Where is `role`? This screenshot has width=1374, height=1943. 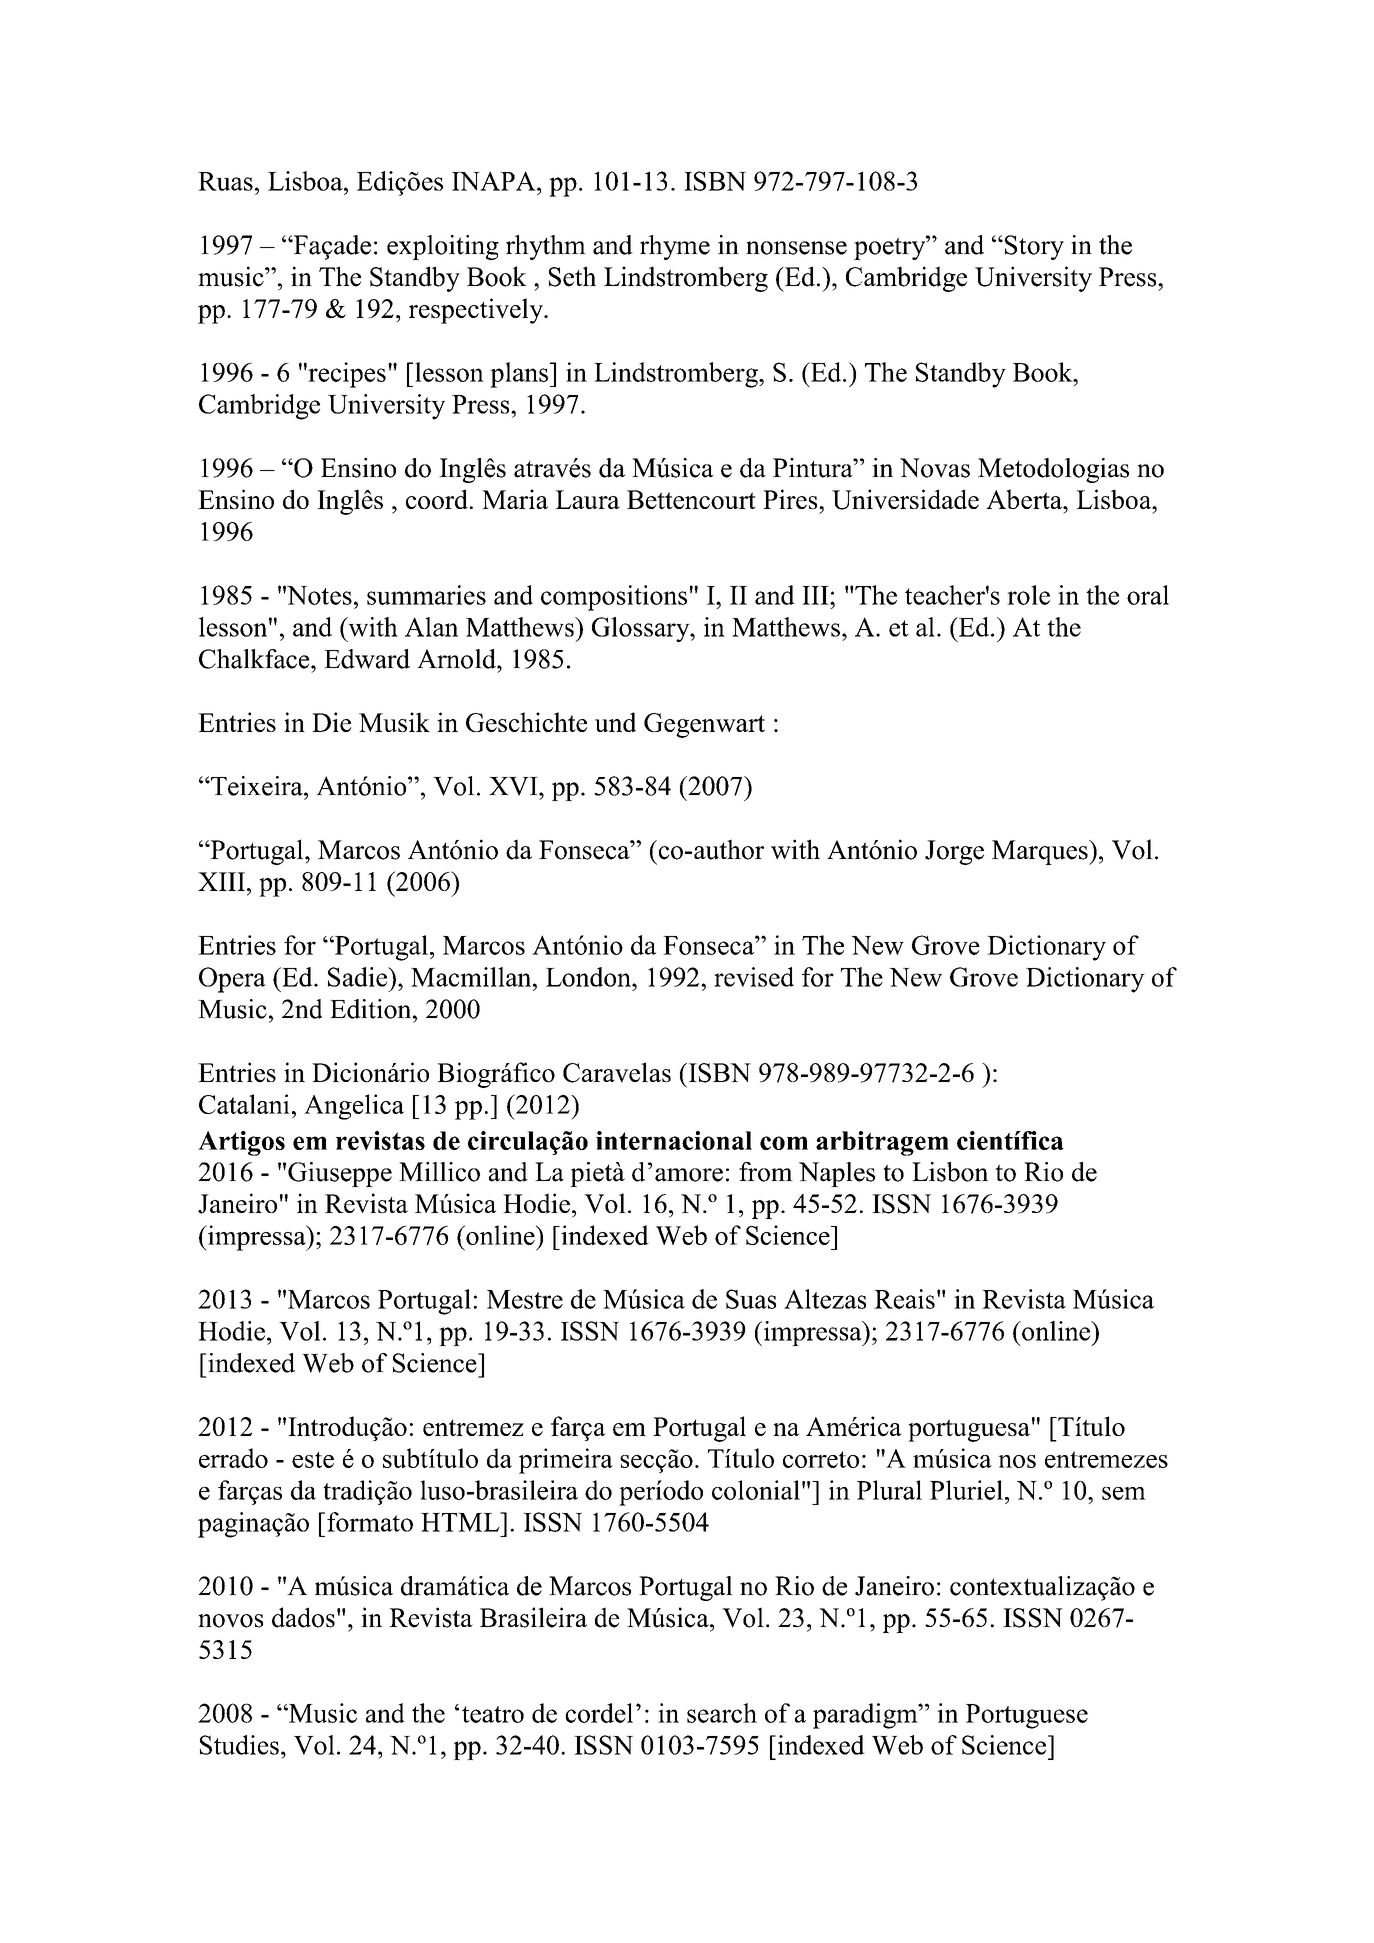
role is located at coordinates (1028, 595).
